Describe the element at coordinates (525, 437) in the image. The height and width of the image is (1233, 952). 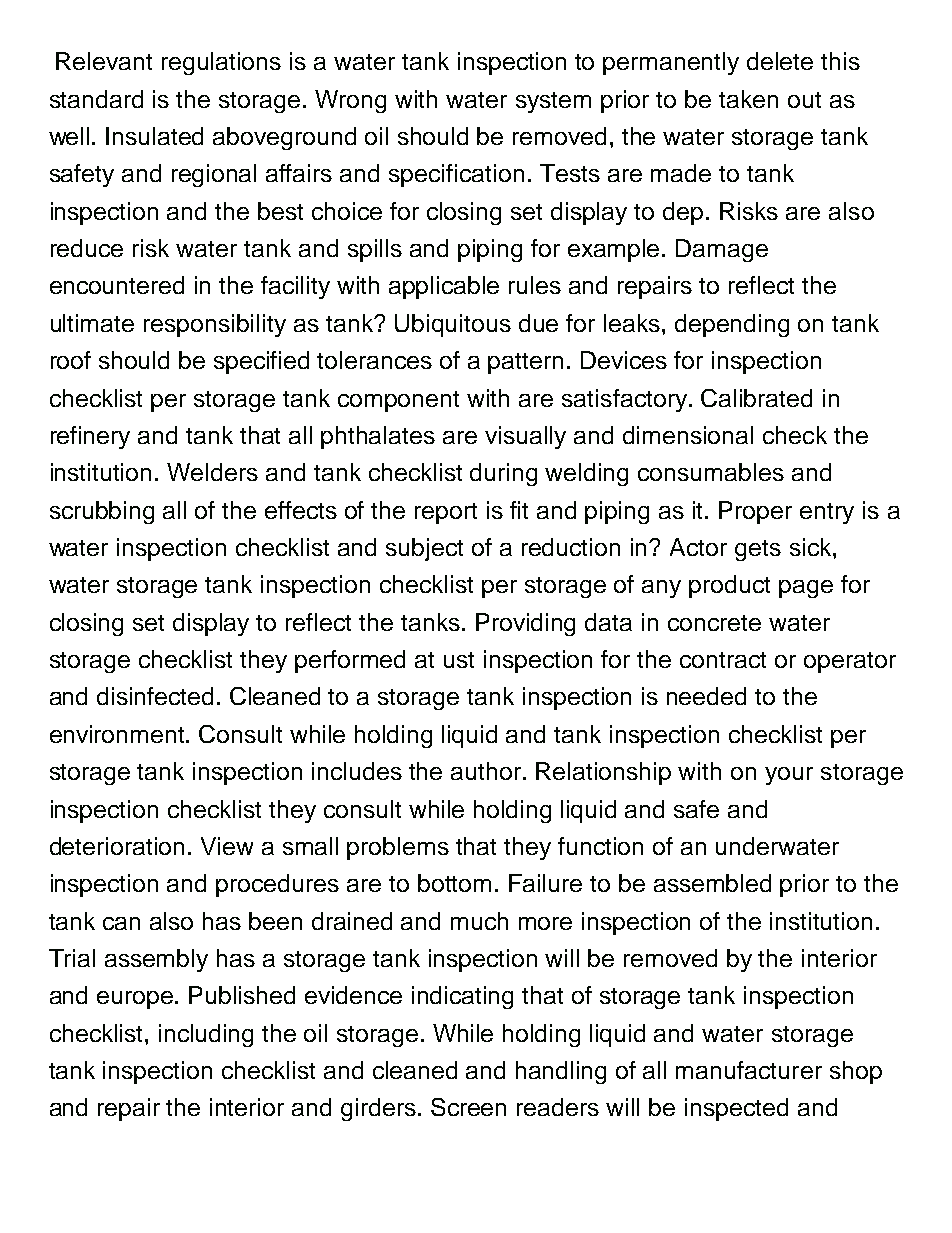
I see `visually` at that location.
